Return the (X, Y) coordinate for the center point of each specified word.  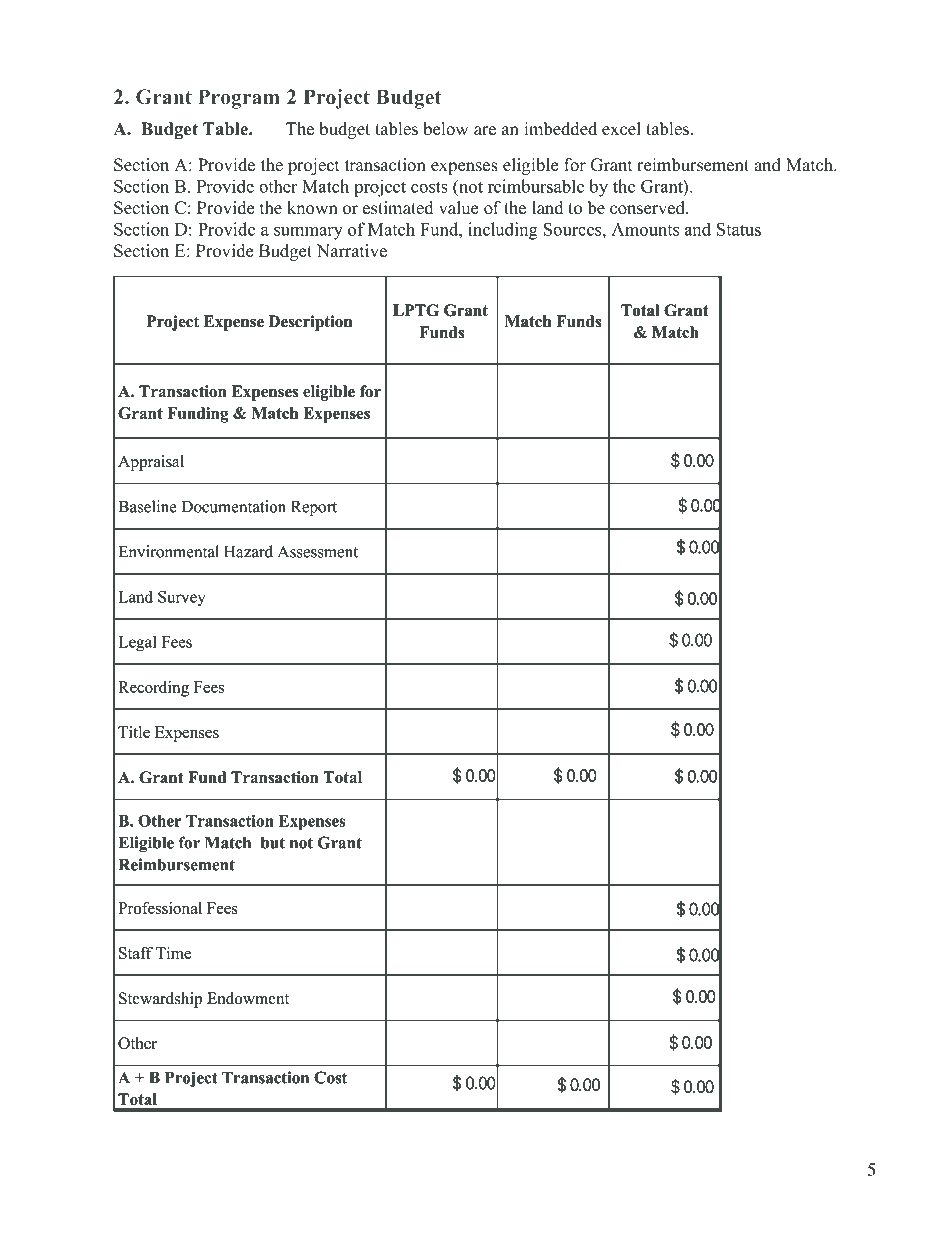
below (446, 129)
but (273, 843)
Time (173, 953)
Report (314, 508)
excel (621, 129)
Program (239, 99)
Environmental (169, 551)
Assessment (318, 552)
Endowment (248, 998)
